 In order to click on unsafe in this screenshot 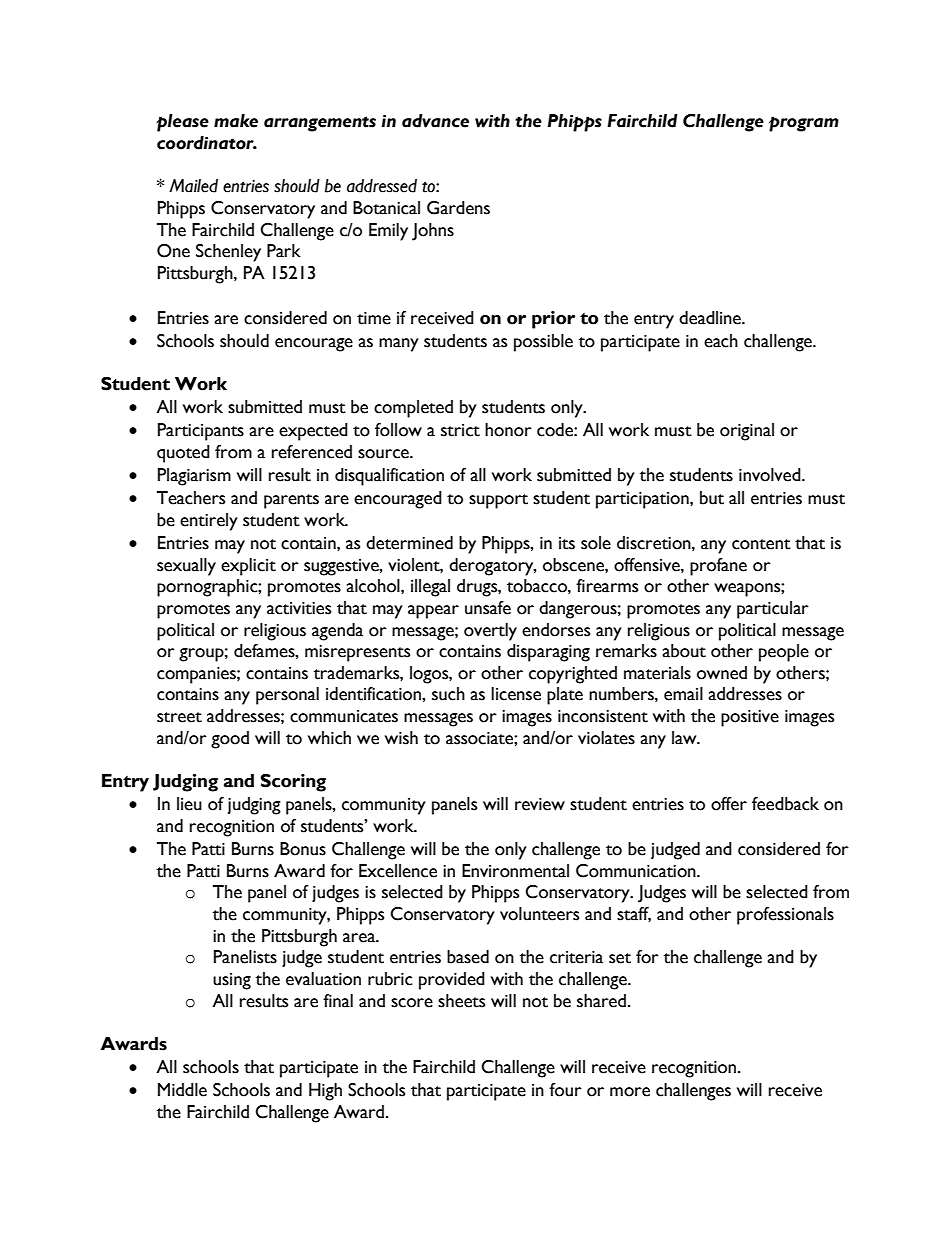, I will do `click(488, 608)`.
